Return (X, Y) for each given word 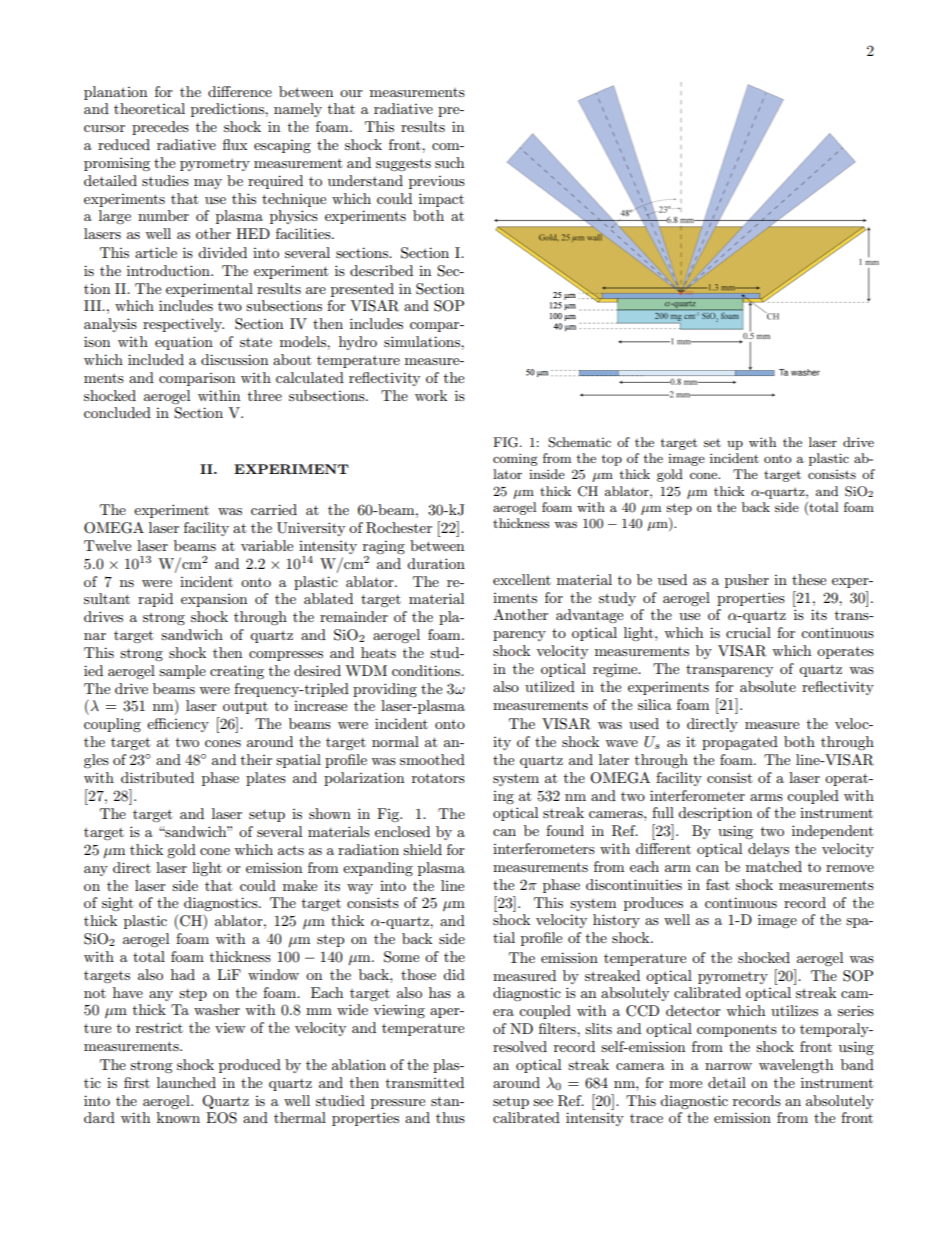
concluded (117, 412)
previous (437, 182)
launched (186, 1082)
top (612, 460)
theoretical (149, 108)
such (449, 162)
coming (515, 459)
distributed (157, 777)
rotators (438, 778)
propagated (740, 743)
